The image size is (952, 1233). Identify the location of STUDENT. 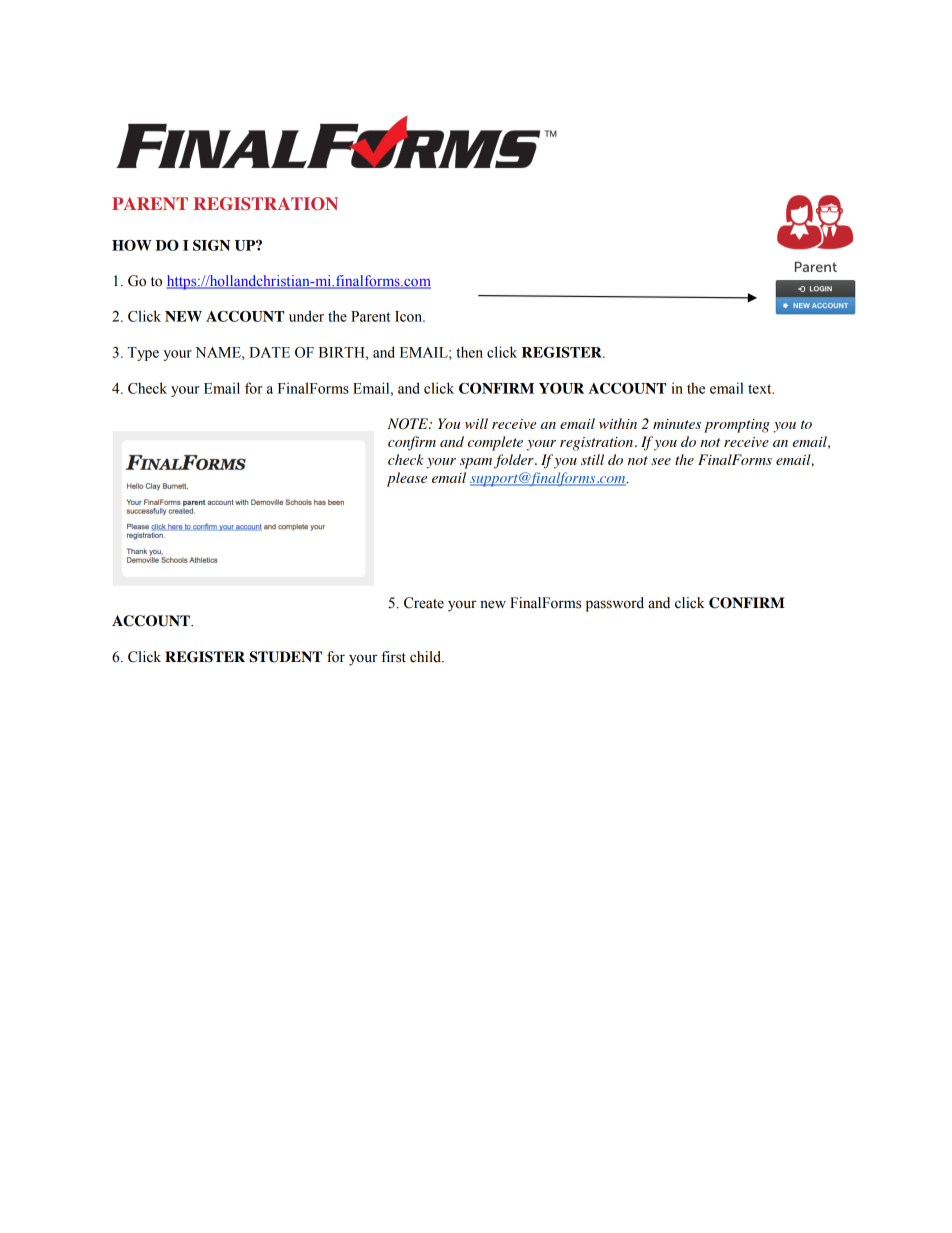
(286, 657).
